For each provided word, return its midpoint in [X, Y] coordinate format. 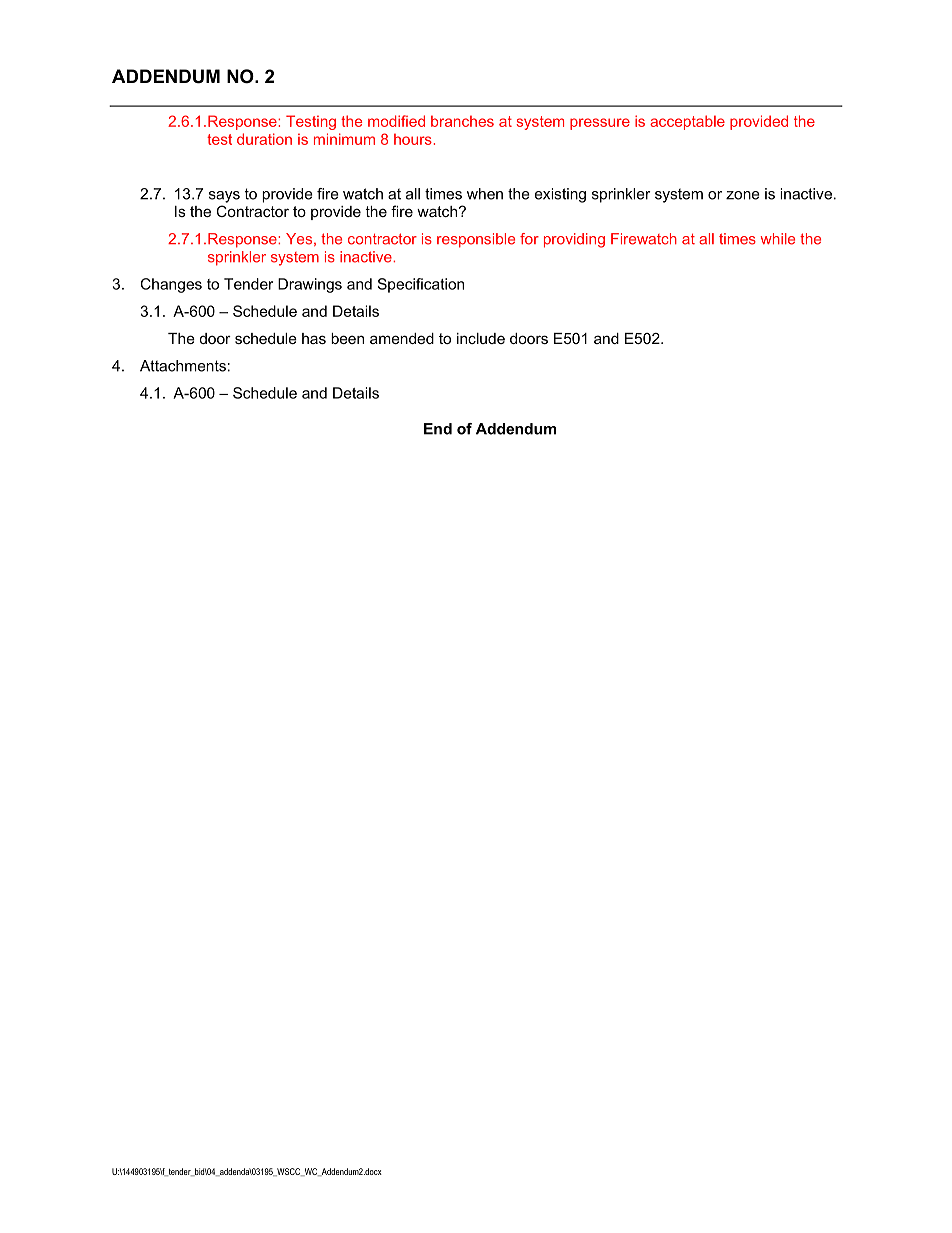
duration [264, 139]
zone [743, 195]
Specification [420, 285]
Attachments [183, 366]
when [485, 194]
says [224, 197]
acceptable [687, 122]
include [481, 338]
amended [402, 338]
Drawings [310, 285]
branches [462, 121]
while [778, 239]
